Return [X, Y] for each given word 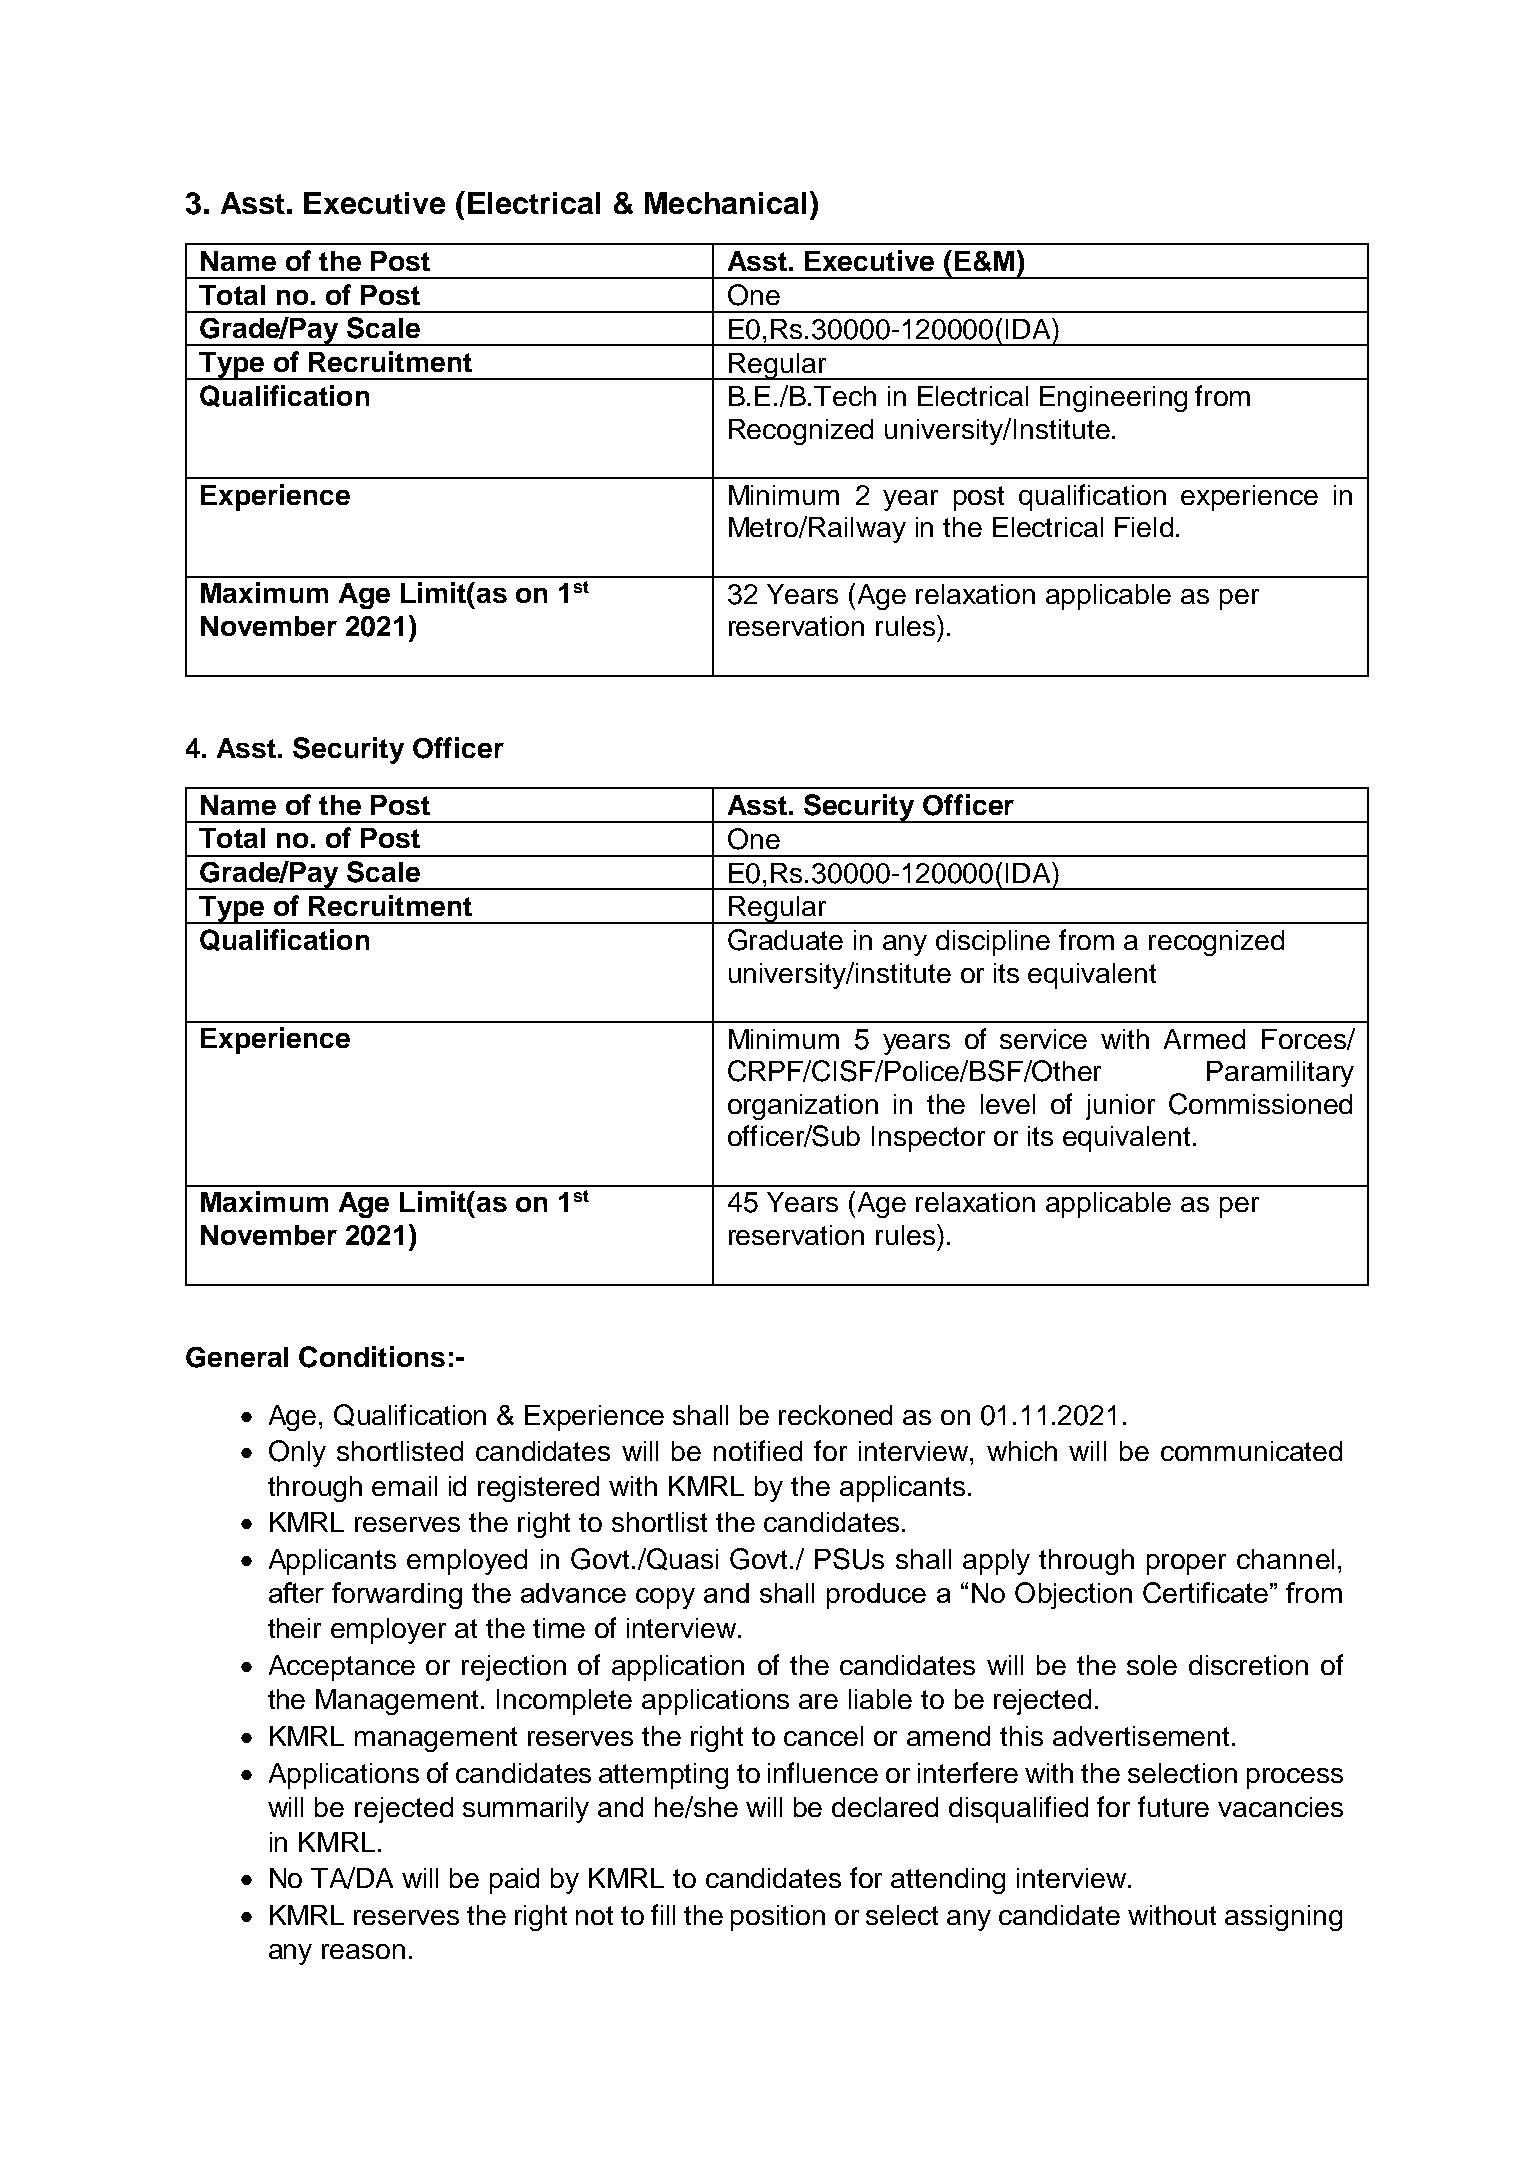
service [1043, 1039]
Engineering [1113, 399]
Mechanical [725, 203]
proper [1186, 1564]
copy [665, 1598]
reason [363, 1951]
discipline [993, 943]
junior [1120, 1107]
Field [1144, 527]
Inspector [928, 1139]
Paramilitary [1280, 1074]
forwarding [397, 1595]
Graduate [785, 940]
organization [803, 1107]
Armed [1204, 1039]
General [237, 1357]
